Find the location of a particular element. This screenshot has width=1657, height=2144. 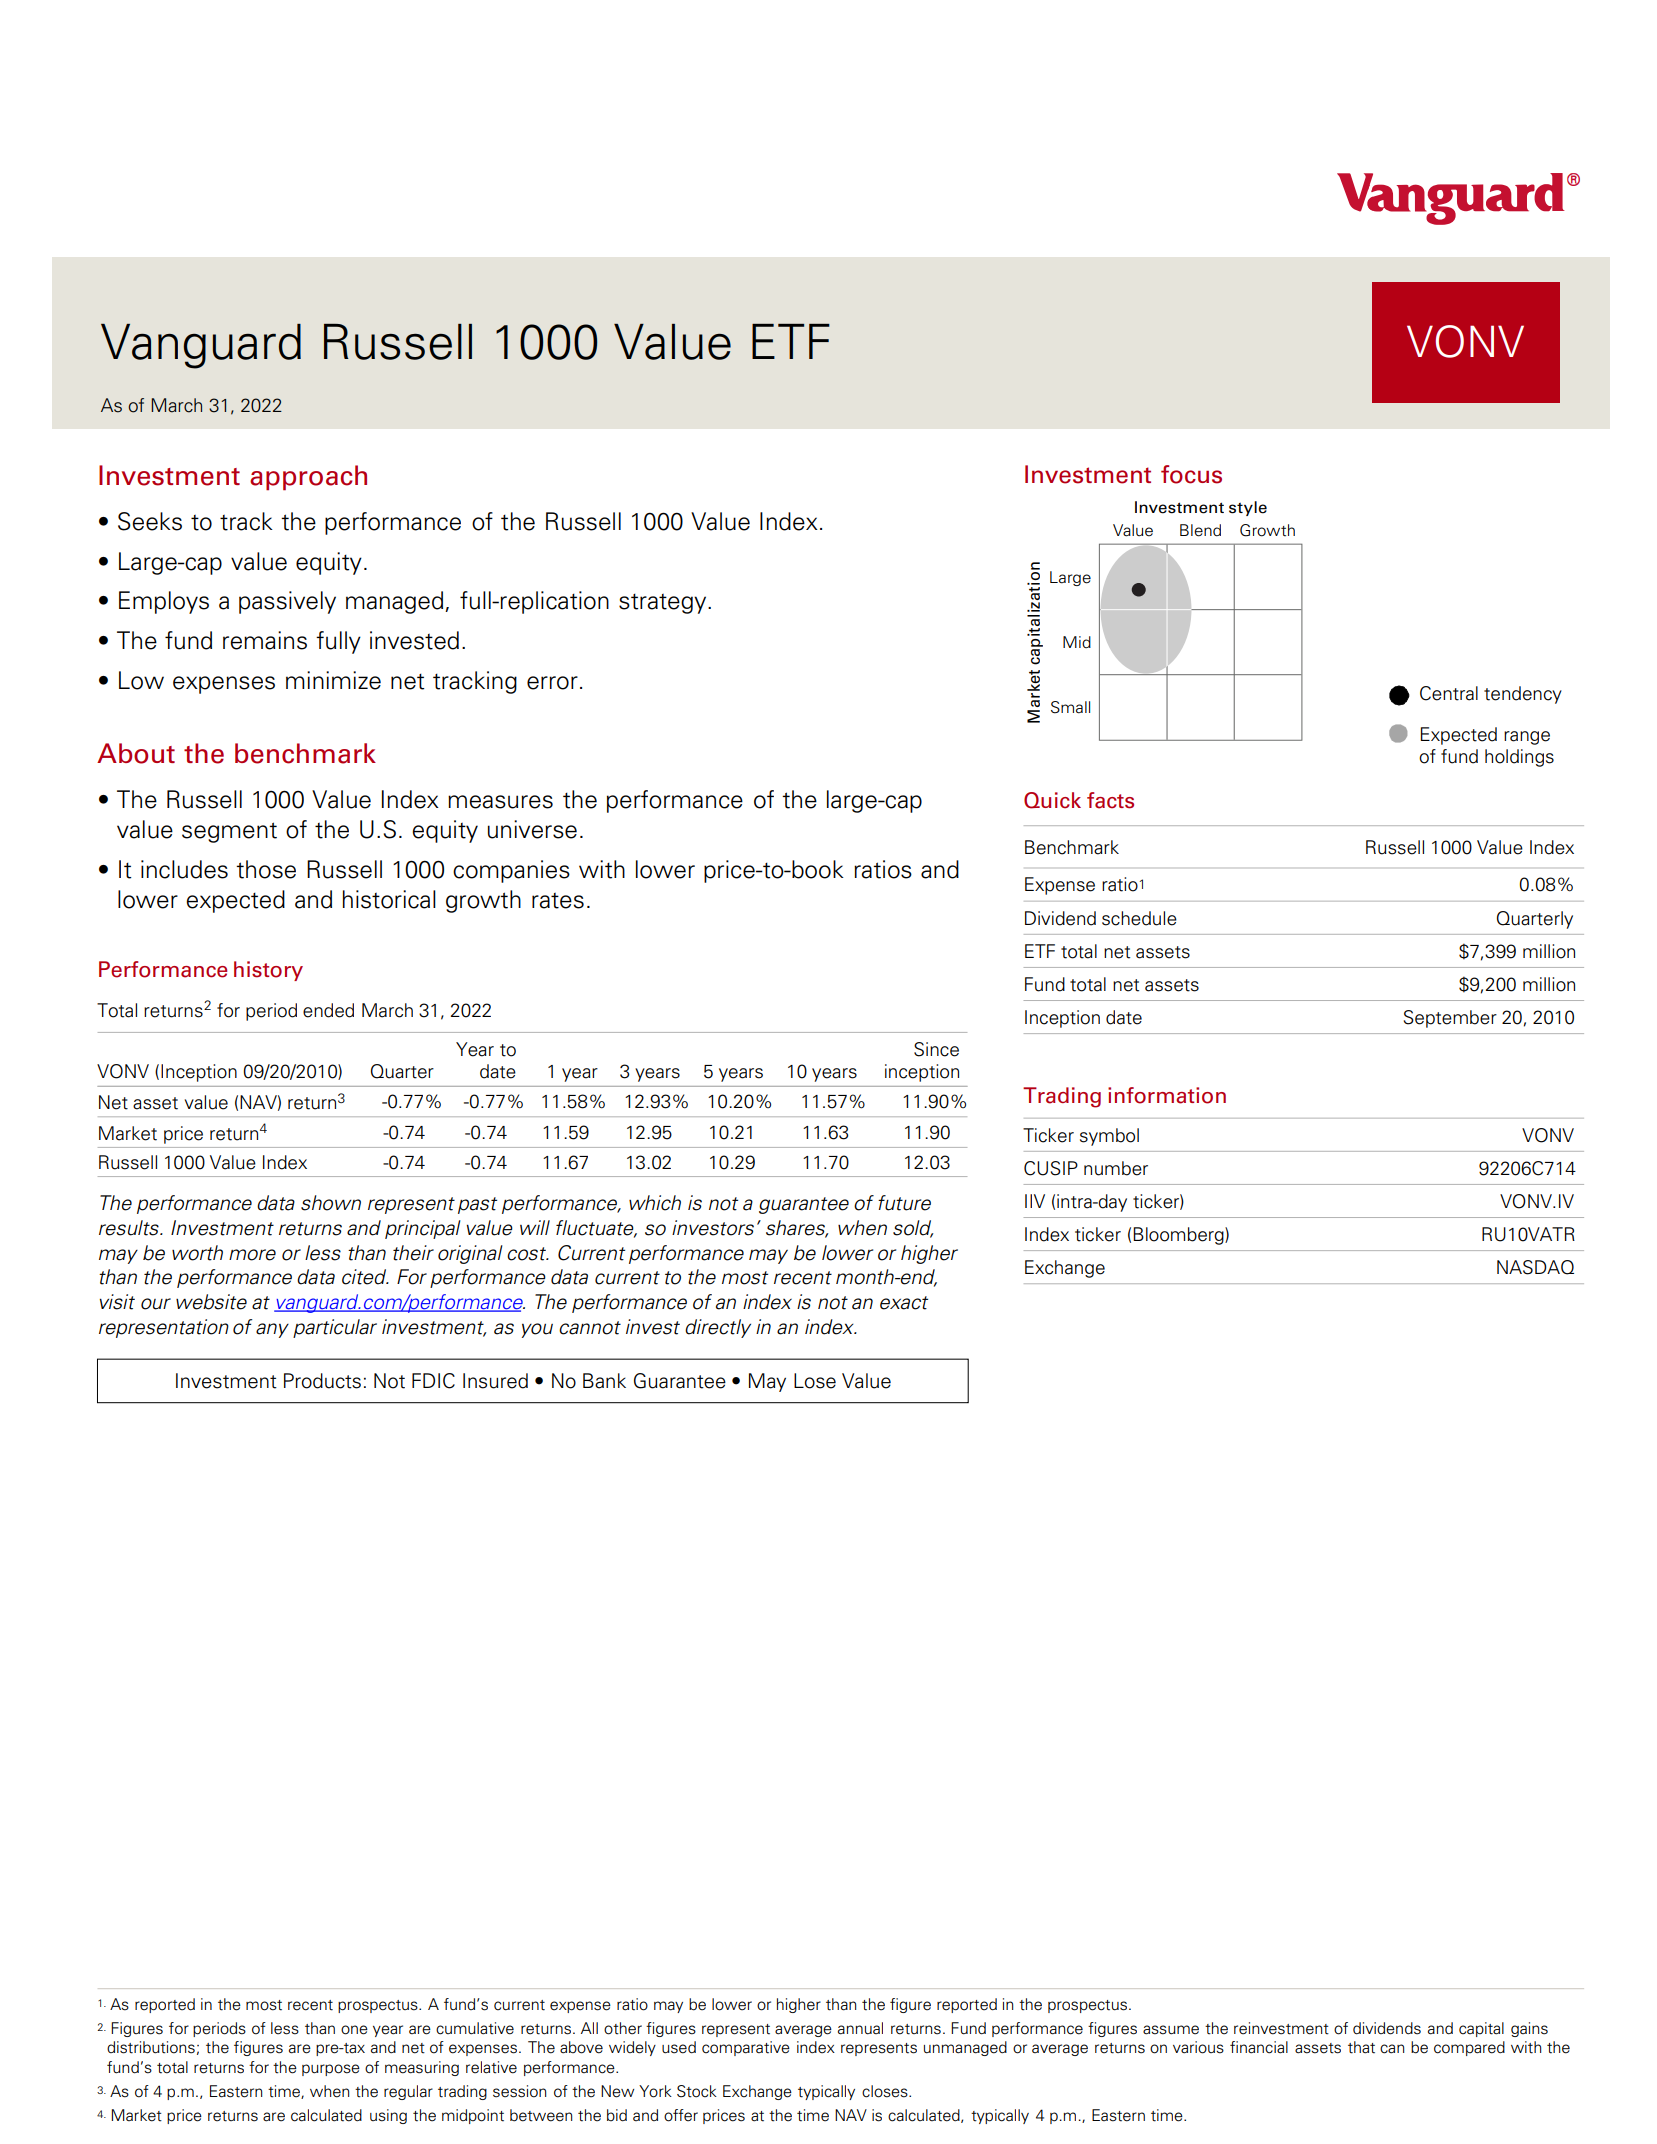

exact is located at coordinates (904, 1303).
